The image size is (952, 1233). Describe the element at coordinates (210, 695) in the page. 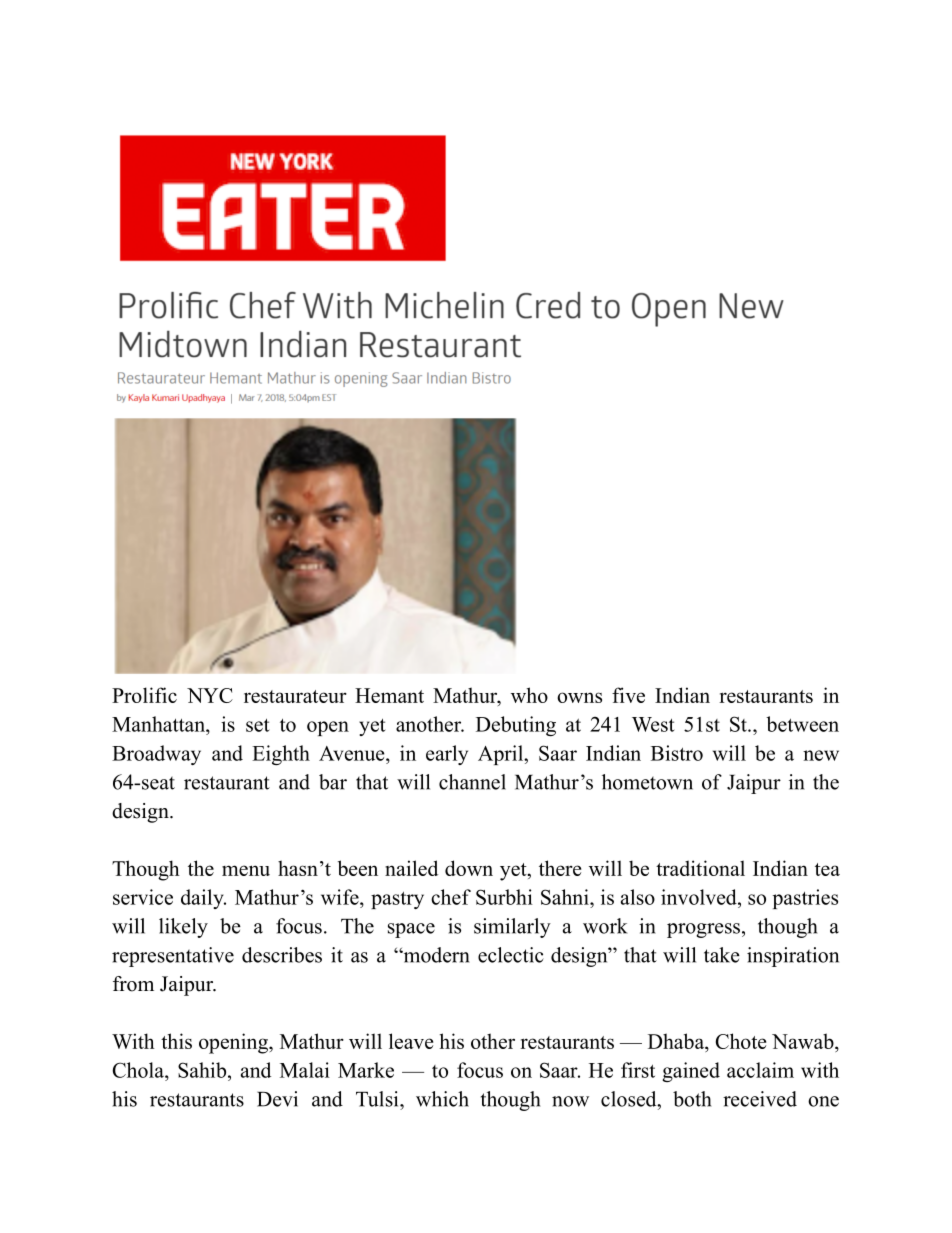

I see `NYC` at that location.
